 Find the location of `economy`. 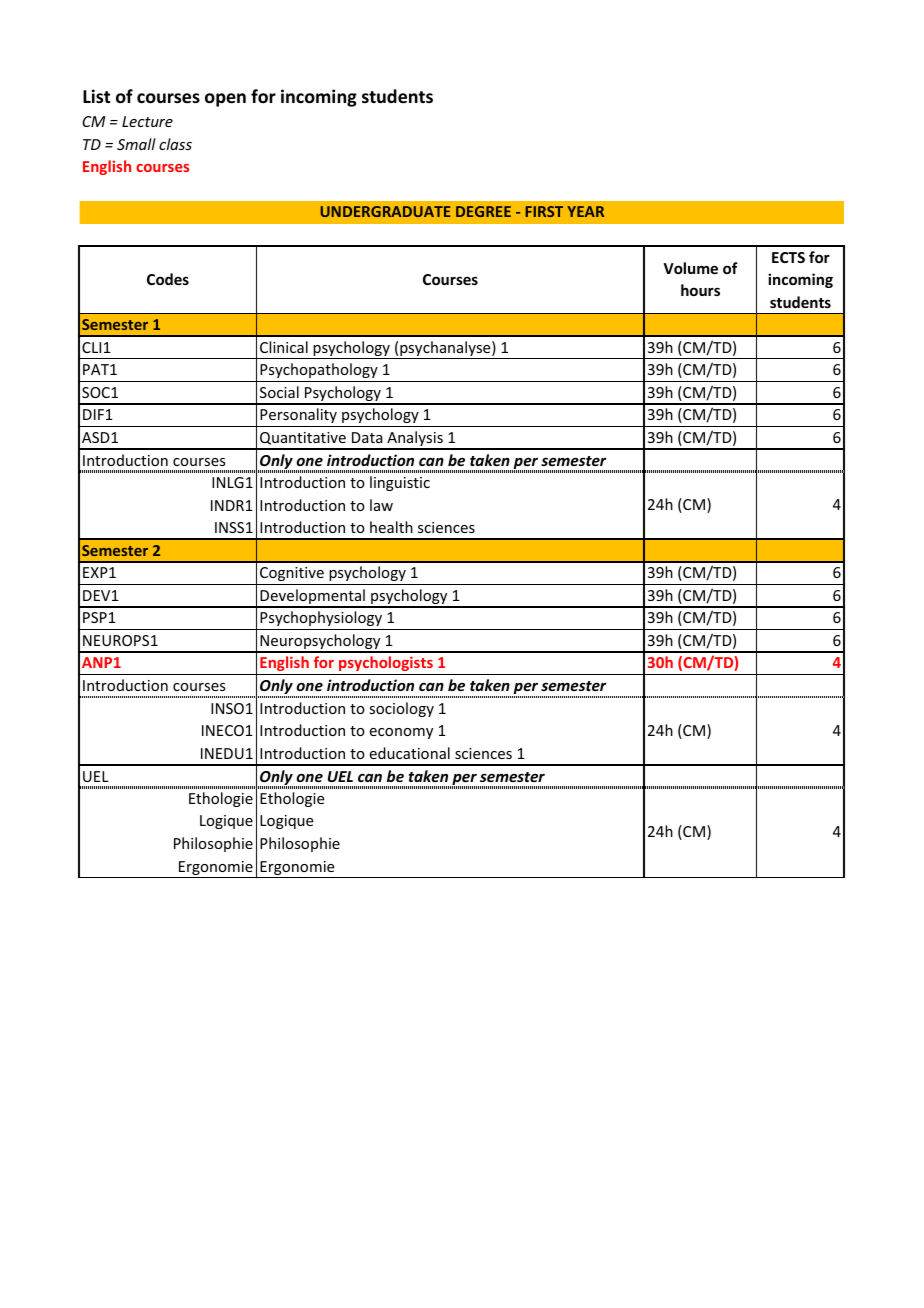

economy is located at coordinates (401, 733).
